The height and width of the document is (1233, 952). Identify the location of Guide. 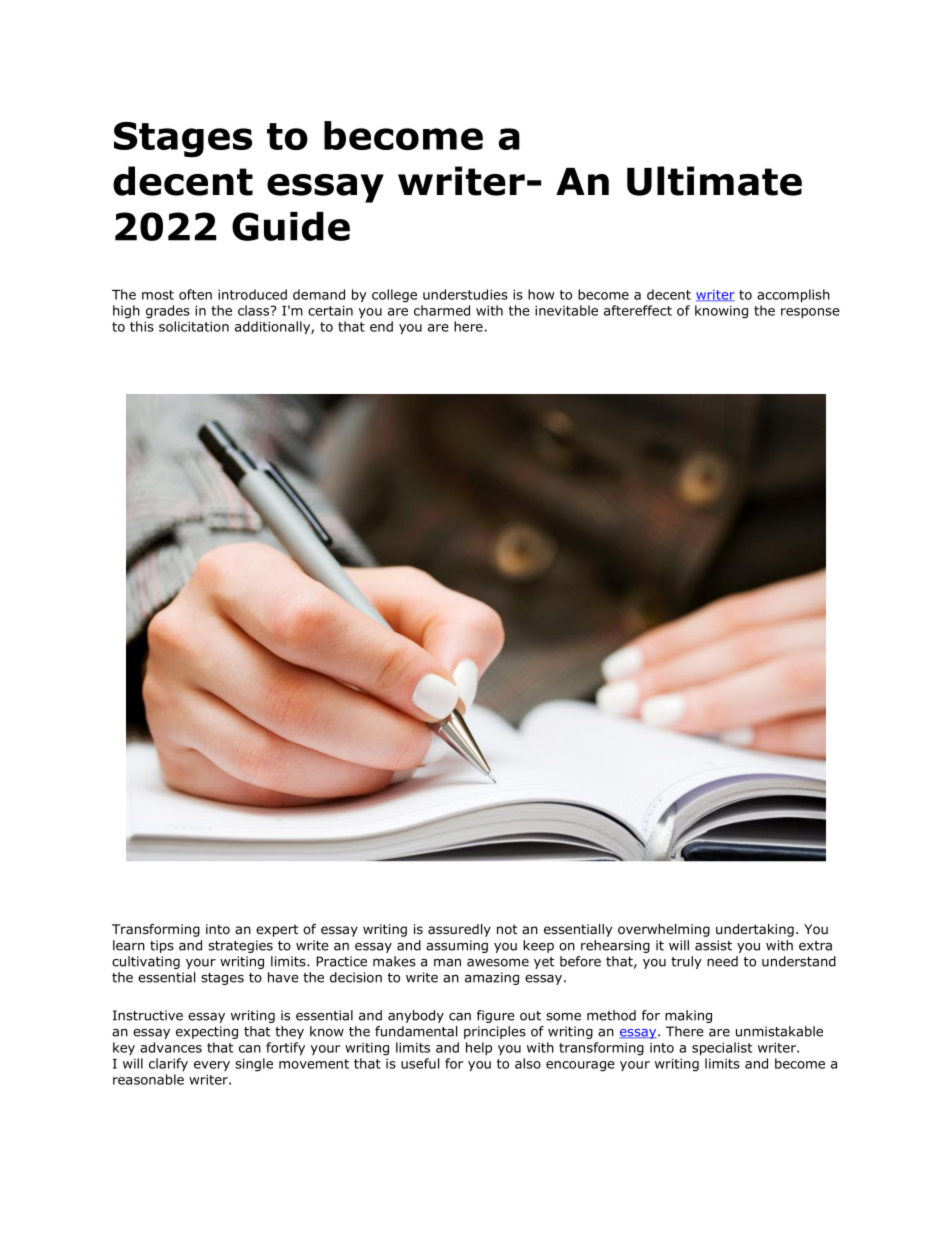
(291, 226).
